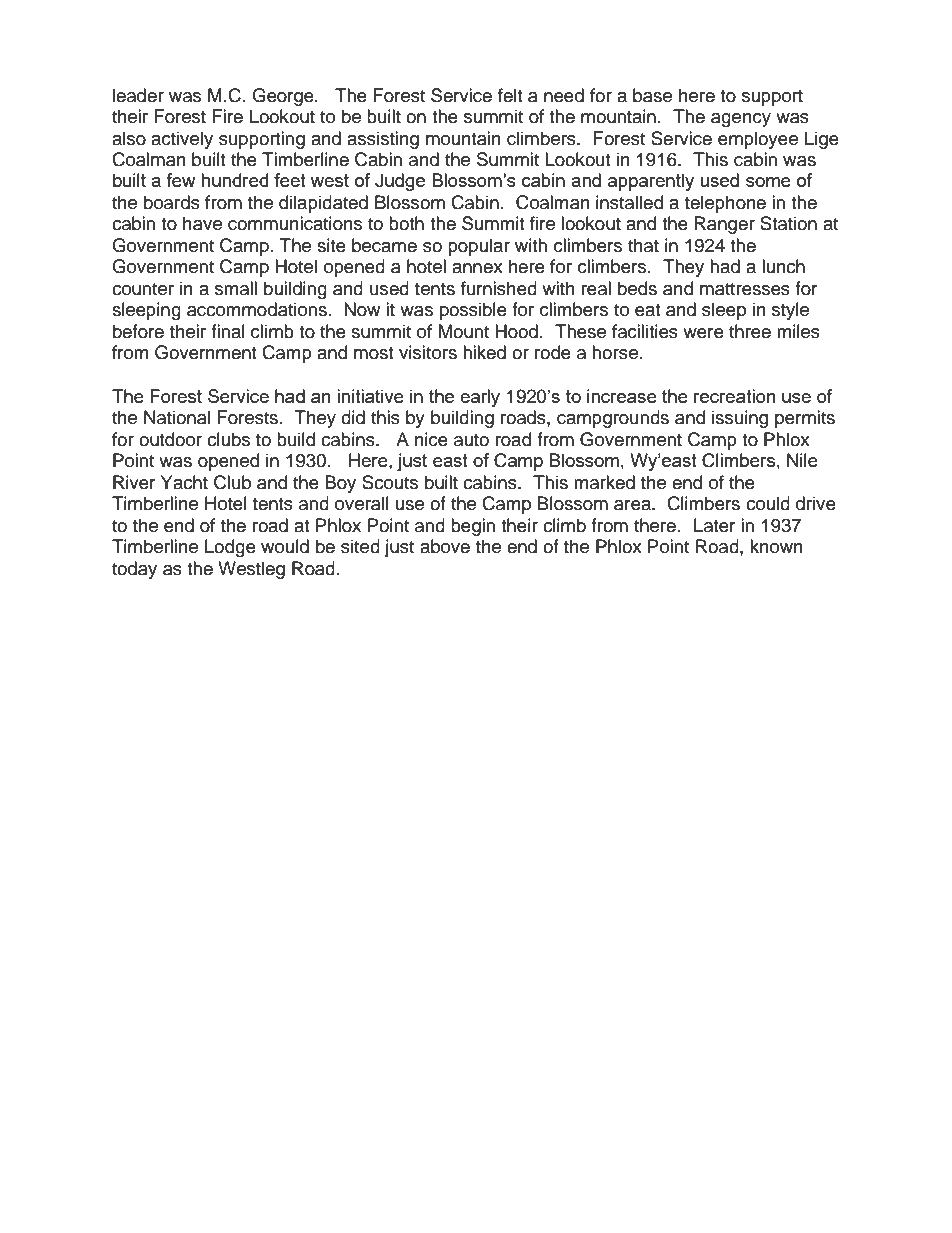 The image size is (952, 1233). I want to click on Hood, so click(516, 331).
